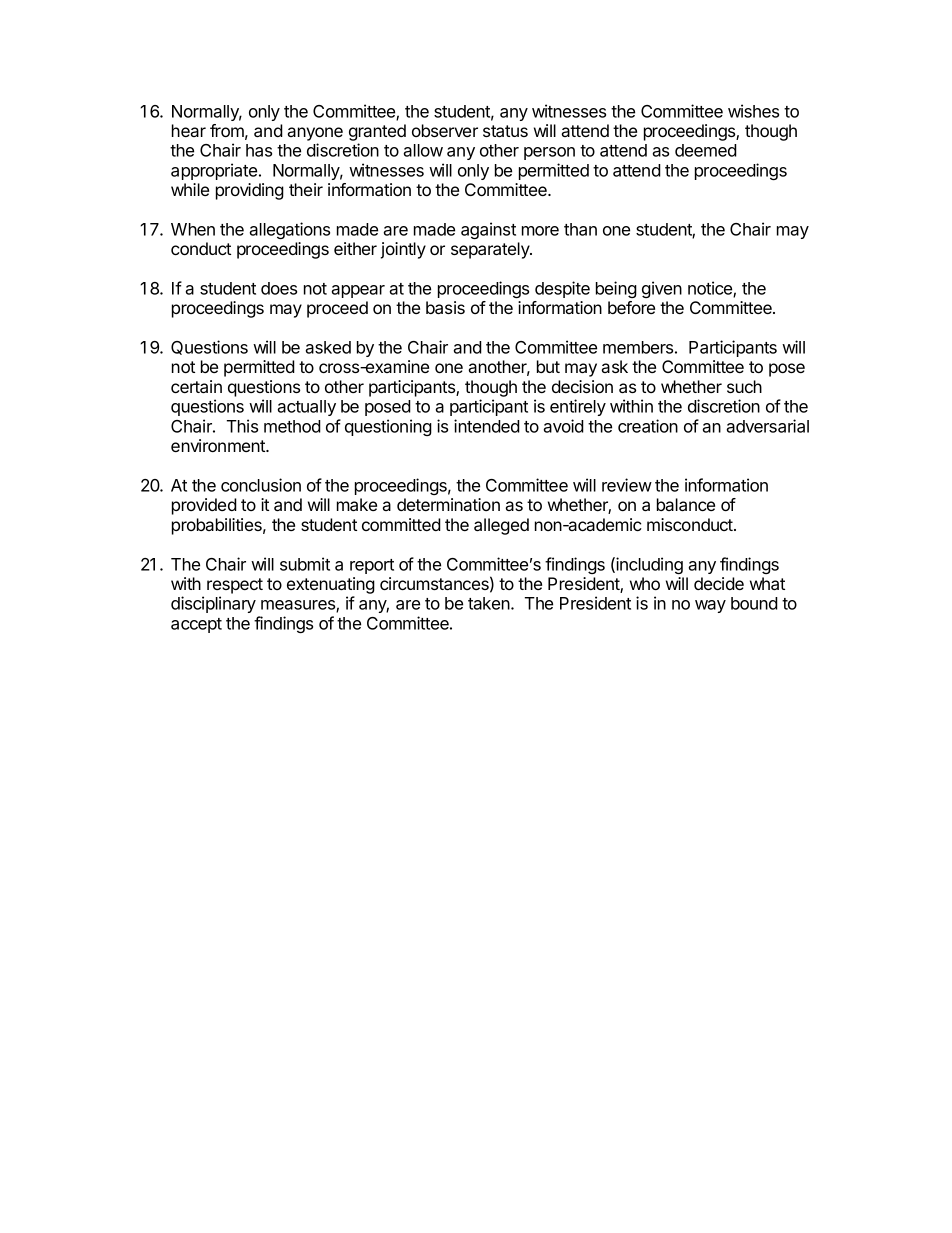 The width and height of the document is (952, 1233). What do you see at coordinates (196, 386) in the document?
I see `certain` at bounding box center [196, 386].
